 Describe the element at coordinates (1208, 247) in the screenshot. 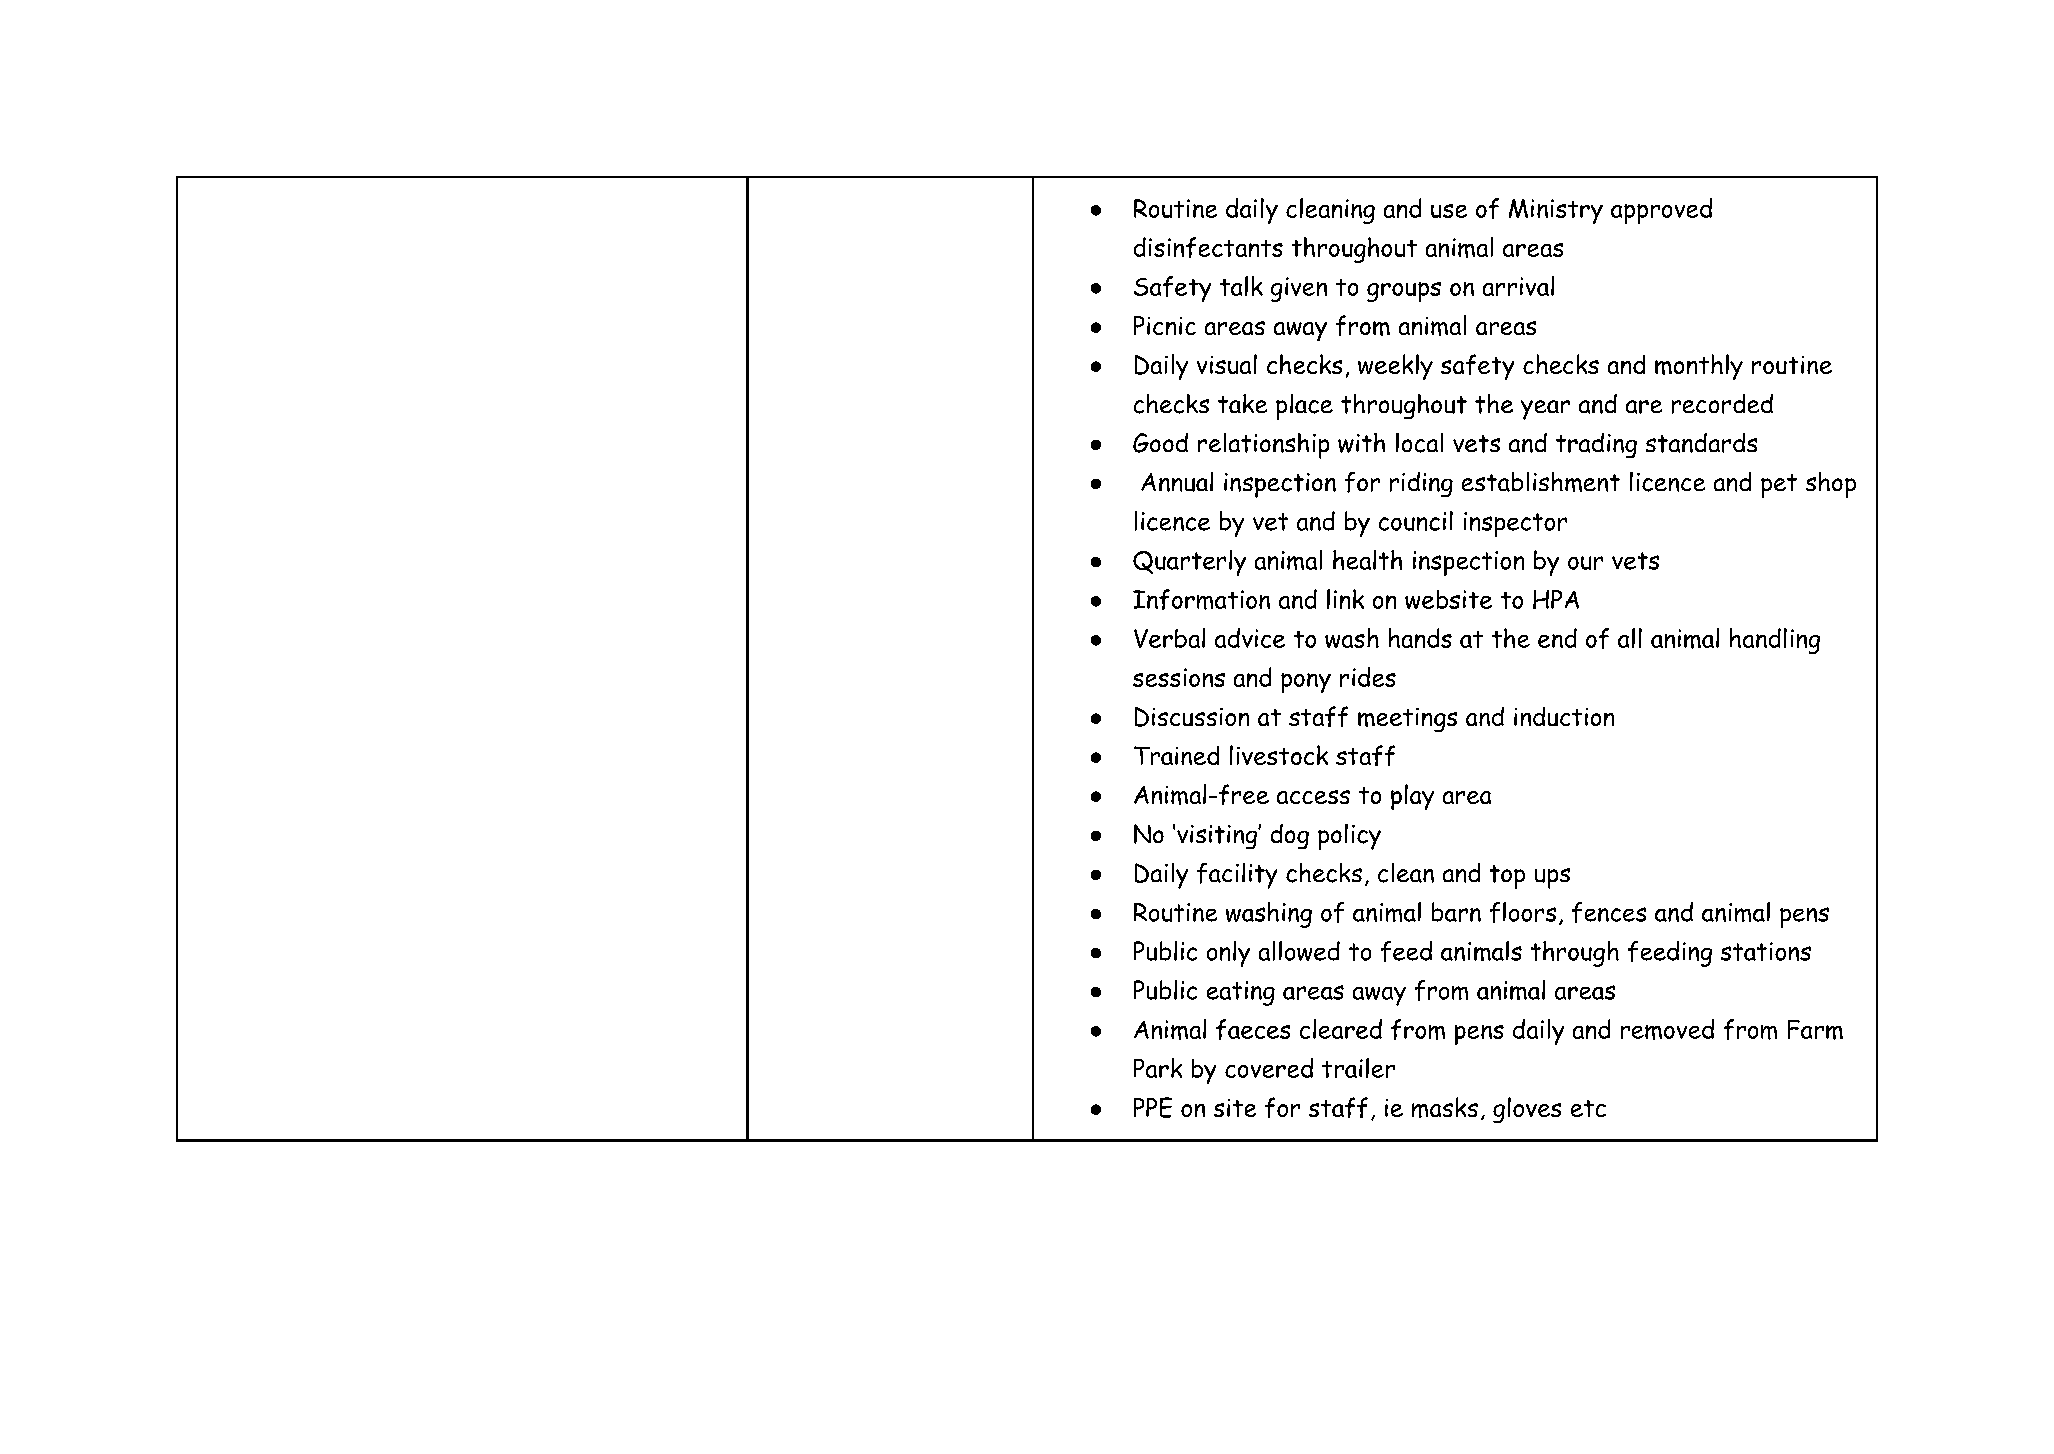

I see `disinfectants` at that location.
